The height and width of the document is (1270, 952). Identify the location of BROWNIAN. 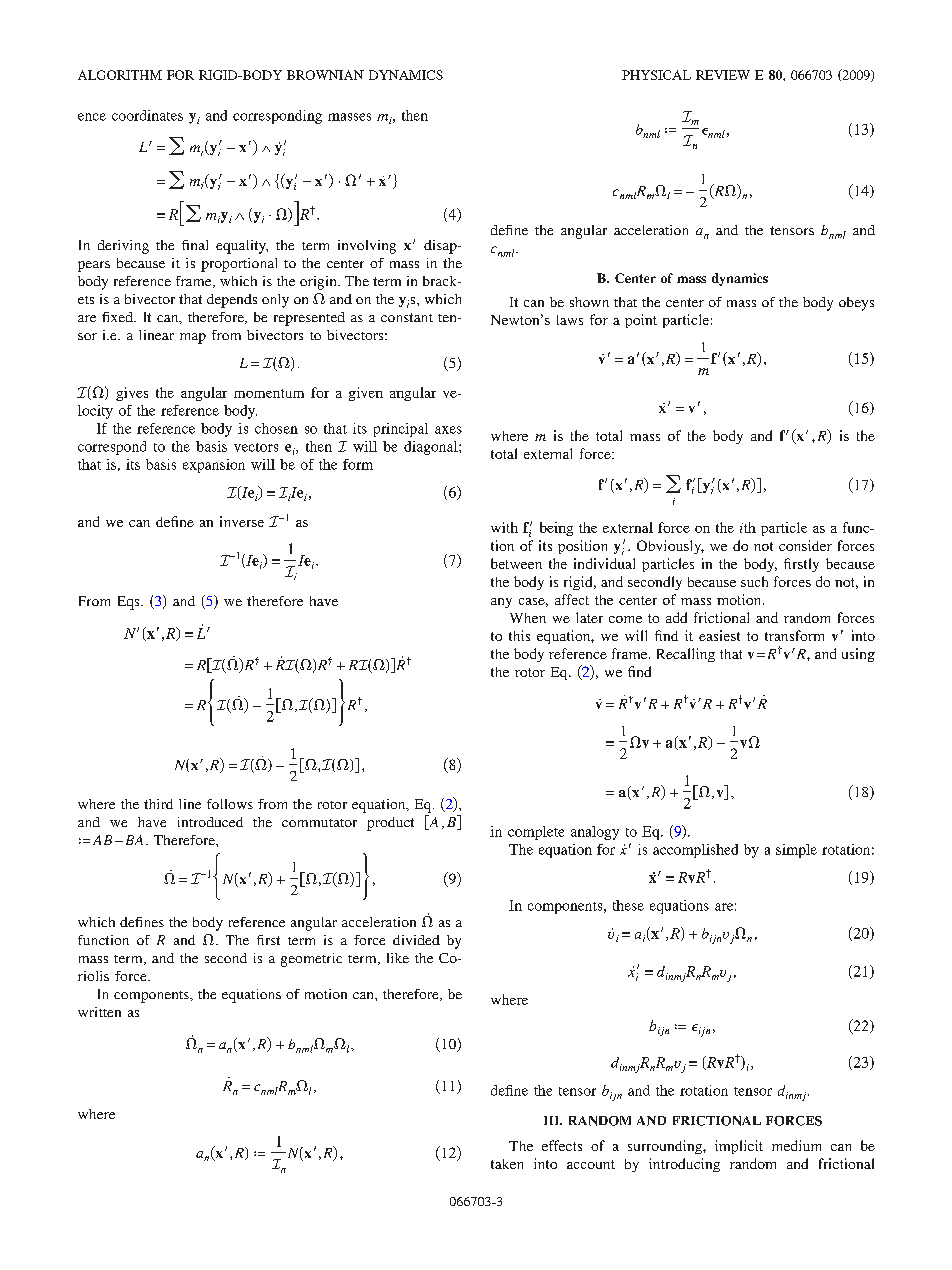
(325, 75).
